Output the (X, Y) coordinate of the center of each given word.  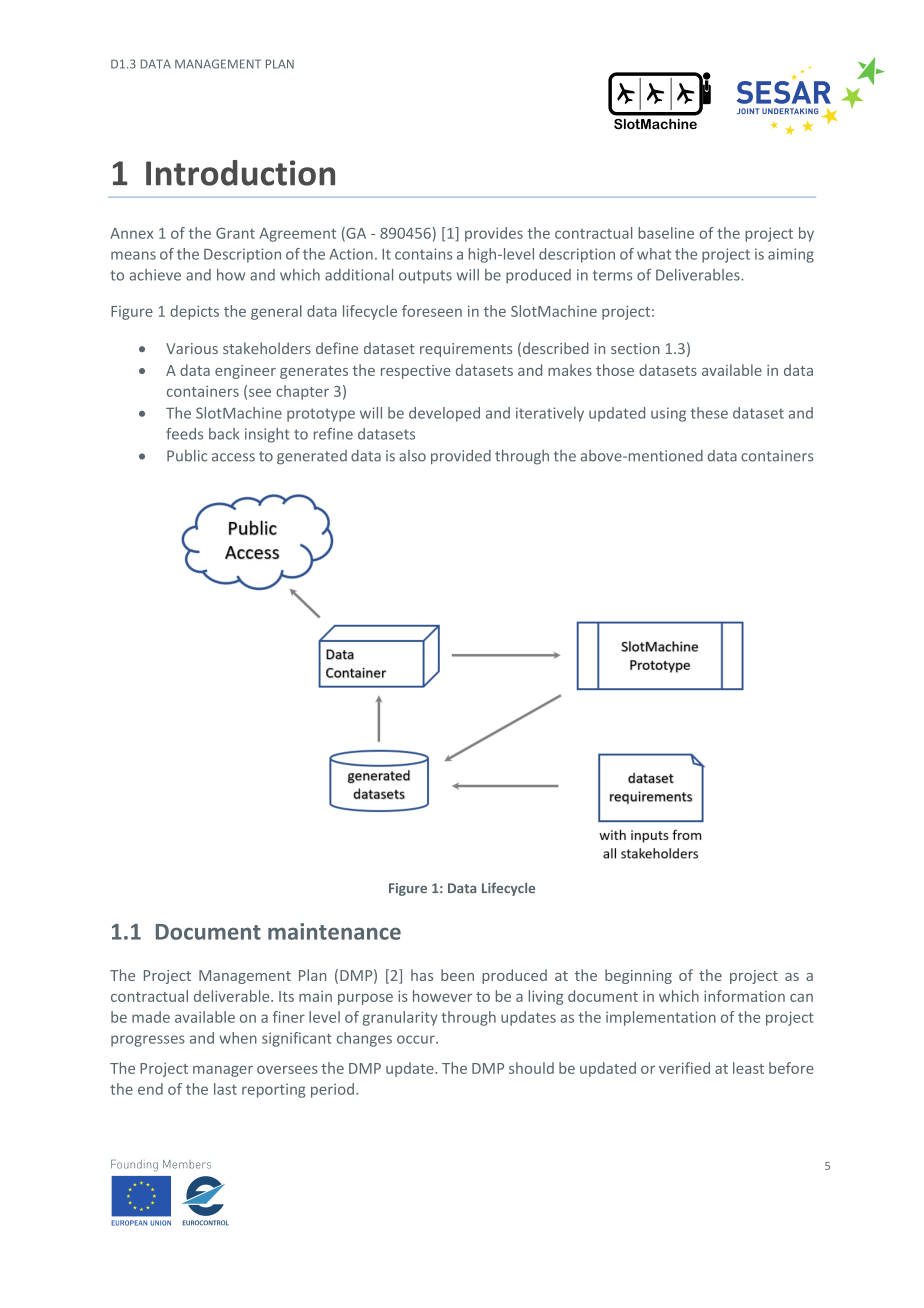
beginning (638, 976)
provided (461, 457)
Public (187, 456)
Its (286, 996)
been (457, 975)
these (709, 413)
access (233, 457)
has (422, 975)
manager (223, 1071)
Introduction (240, 173)
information (744, 996)
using (668, 414)
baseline (666, 233)
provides (494, 234)
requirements (466, 350)
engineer (245, 372)
